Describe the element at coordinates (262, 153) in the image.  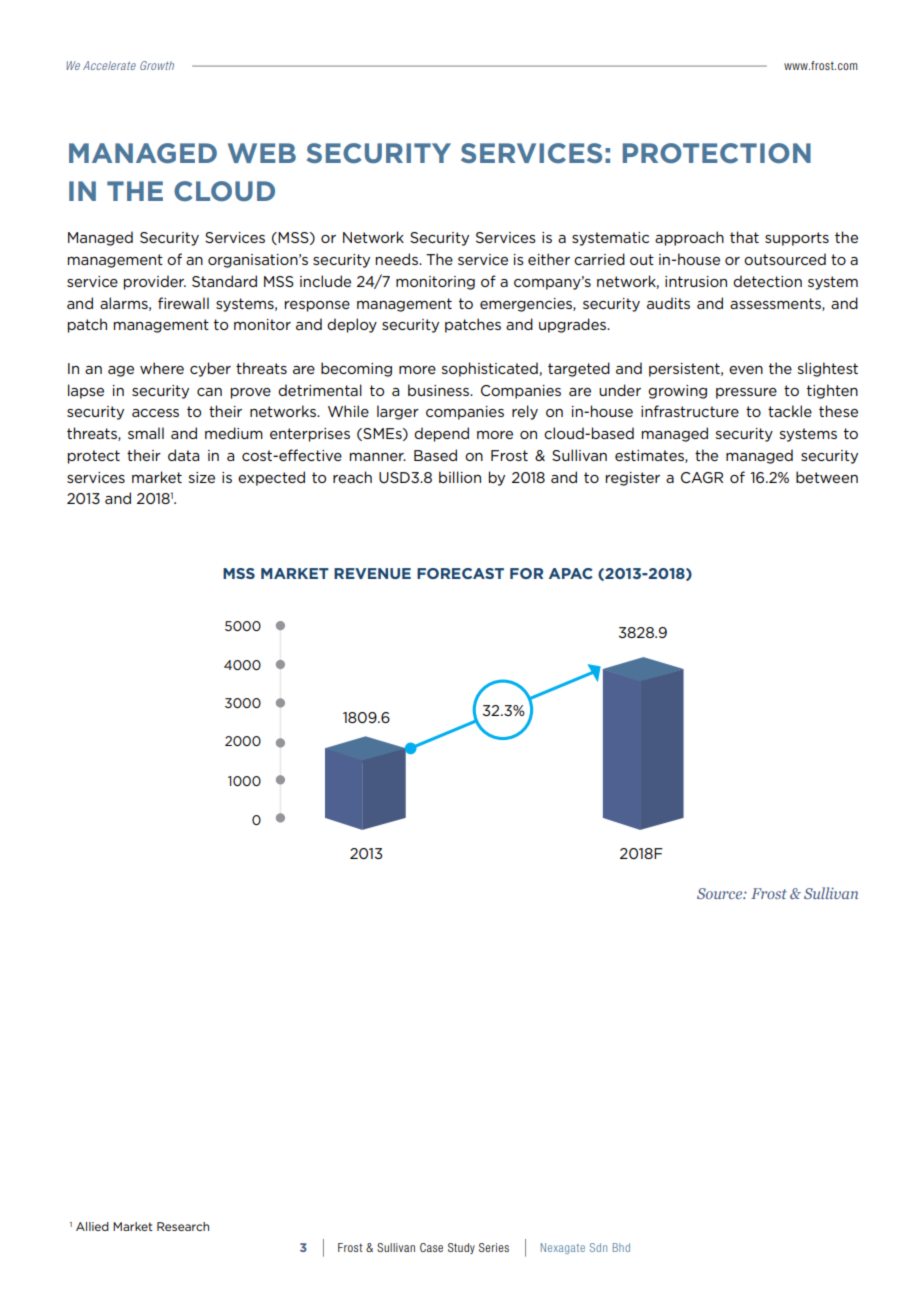
I see `WEB` at that location.
